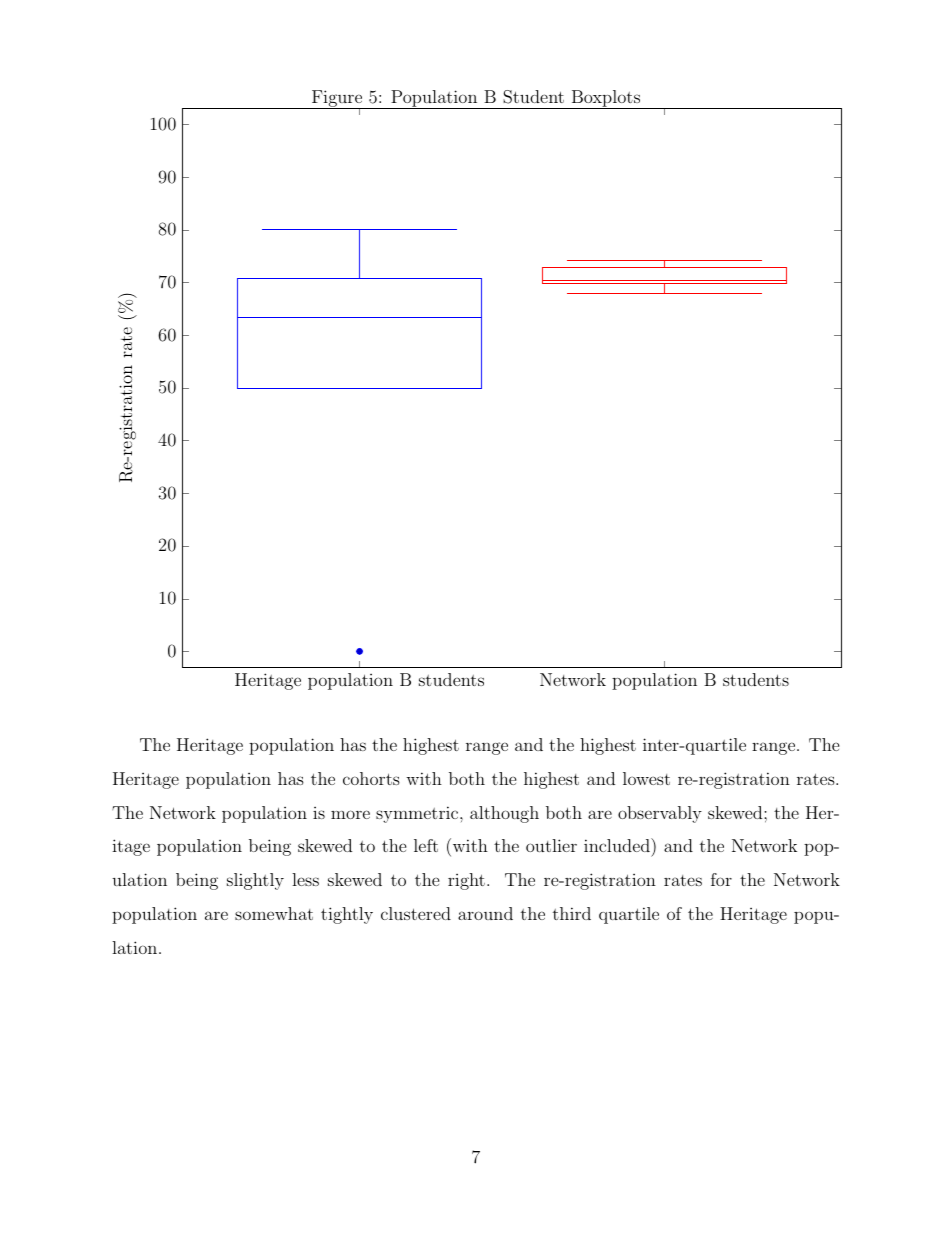  I want to click on observably, so click(660, 814).
